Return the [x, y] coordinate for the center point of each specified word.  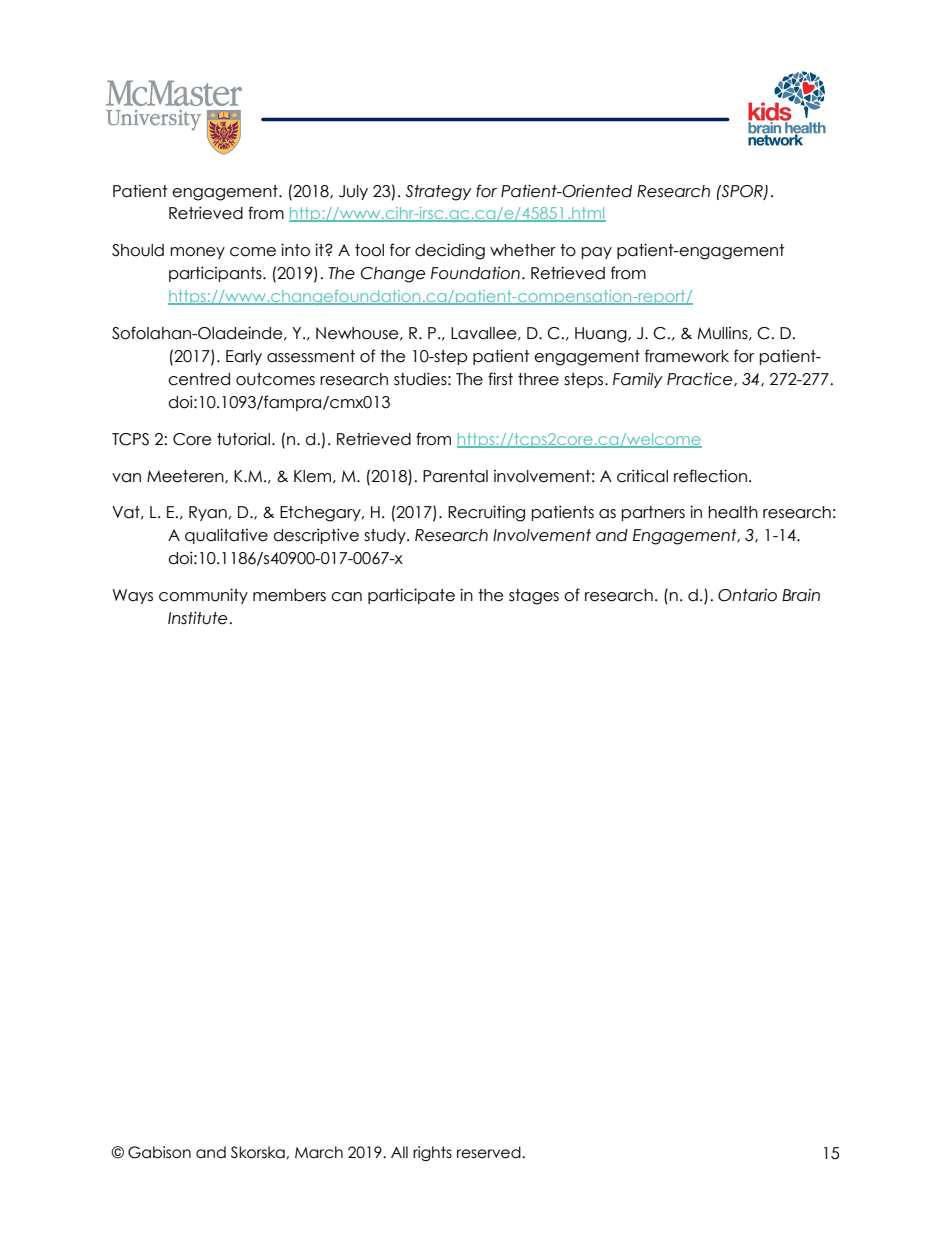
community [203, 596]
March [319, 1152]
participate [411, 596]
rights [432, 1153]
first [500, 379]
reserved [490, 1152]
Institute [199, 618]
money [197, 253]
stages [534, 597]
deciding [450, 251]
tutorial [243, 439]
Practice [701, 379]
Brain [801, 595]
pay [596, 253]
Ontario [747, 595]
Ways [133, 596]
